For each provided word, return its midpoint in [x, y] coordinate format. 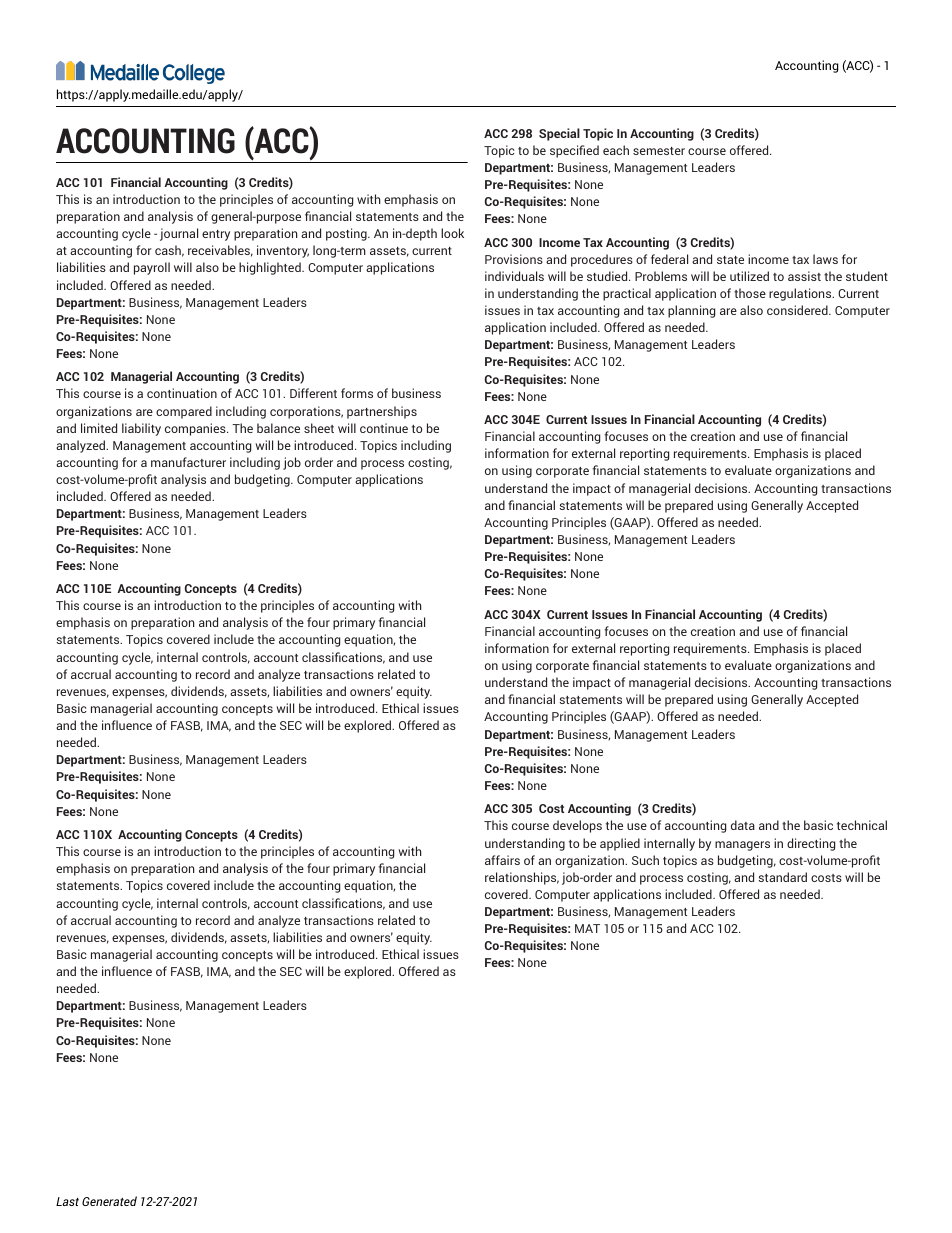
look [452, 233]
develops [577, 826]
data [743, 825]
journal [179, 234]
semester [659, 151]
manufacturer [188, 462]
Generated [109, 1201]
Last [67, 1201]
